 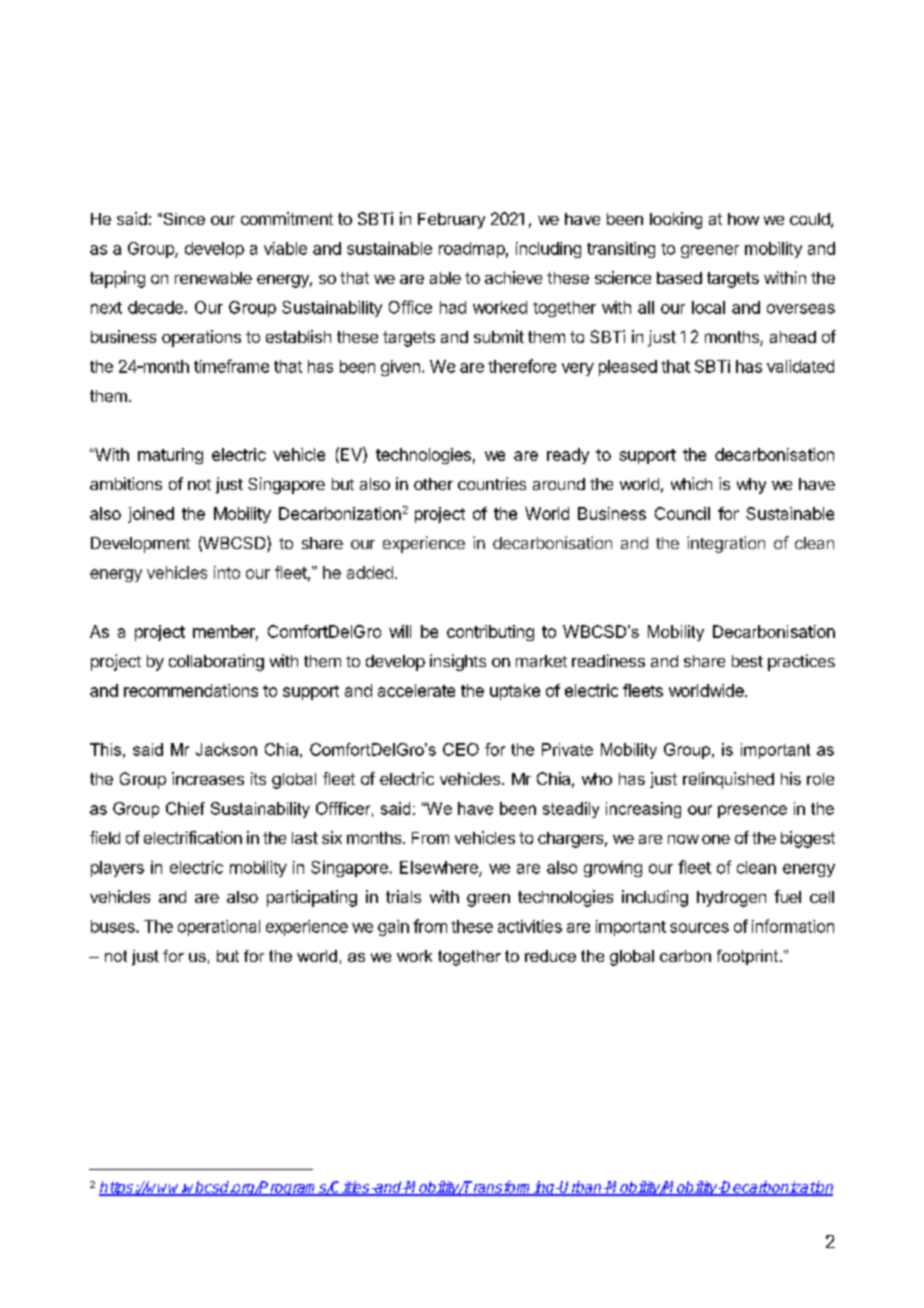 What do you see at coordinates (227, 572) in the screenshot?
I see `into` at bounding box center [227, 572].
